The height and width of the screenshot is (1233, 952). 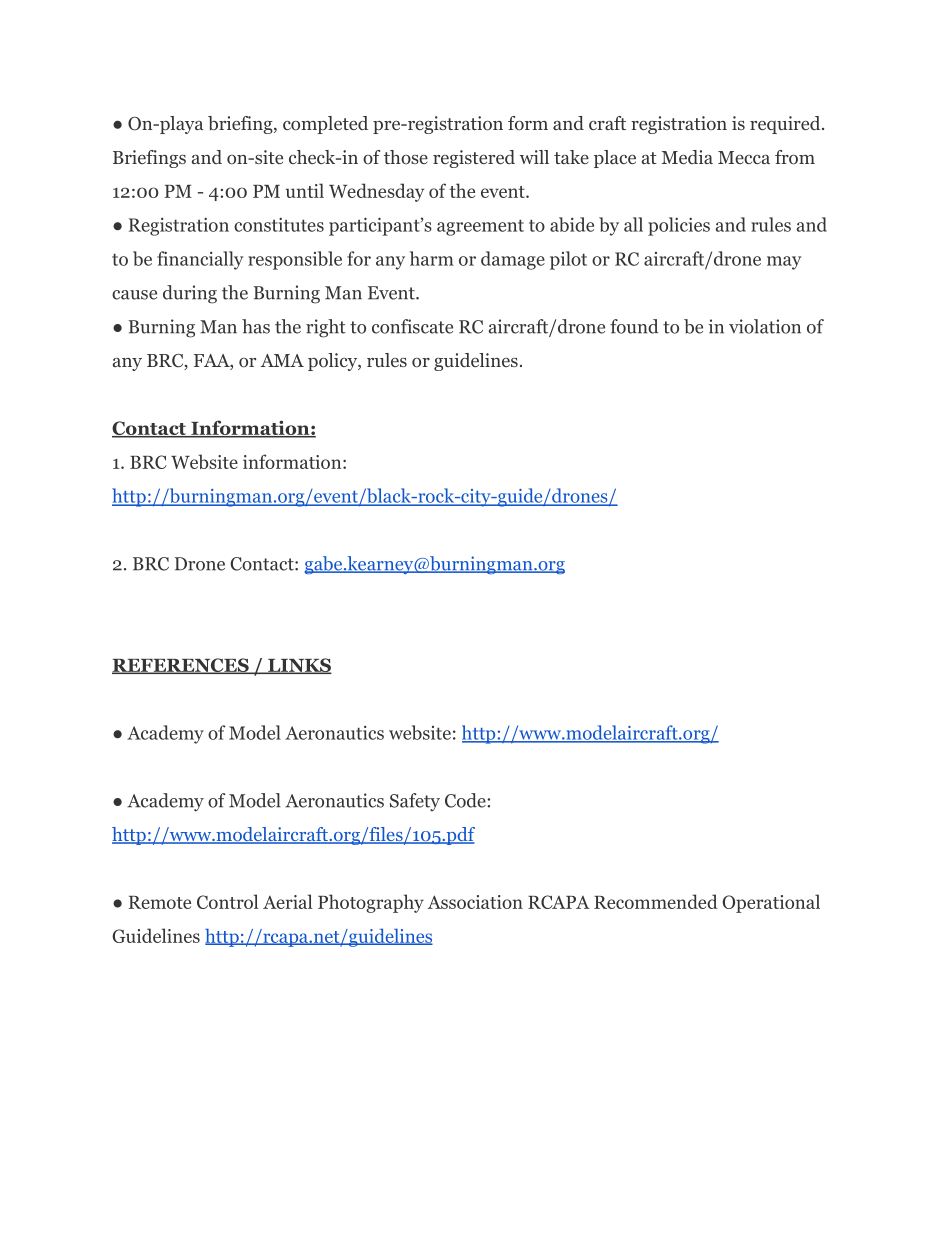 What do you see at coordinates (474, 159) in the screenshot?
I see `registered` at bounding box center [474, 159].
